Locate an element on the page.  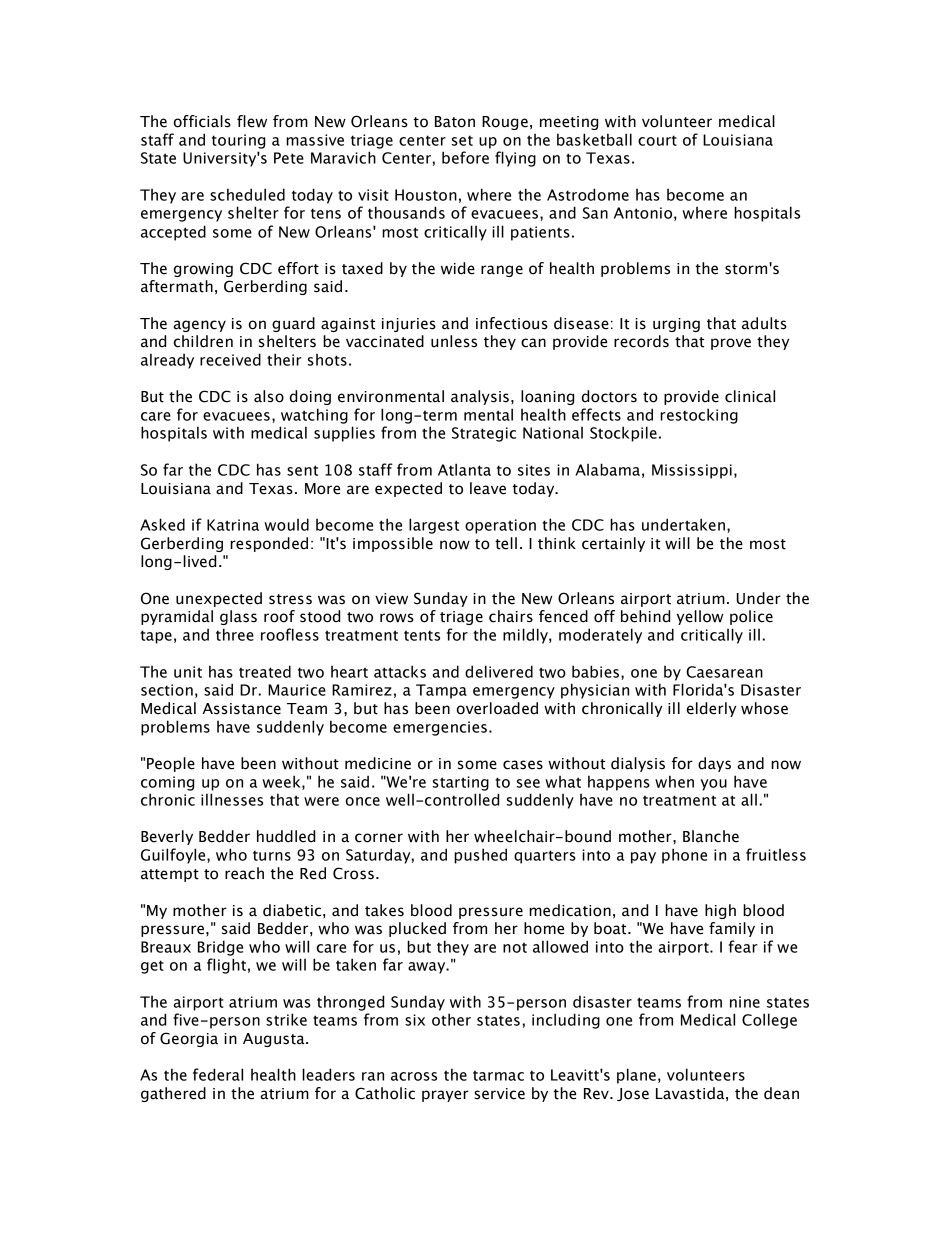
Atlanta is located at coordinates (464, 469).
